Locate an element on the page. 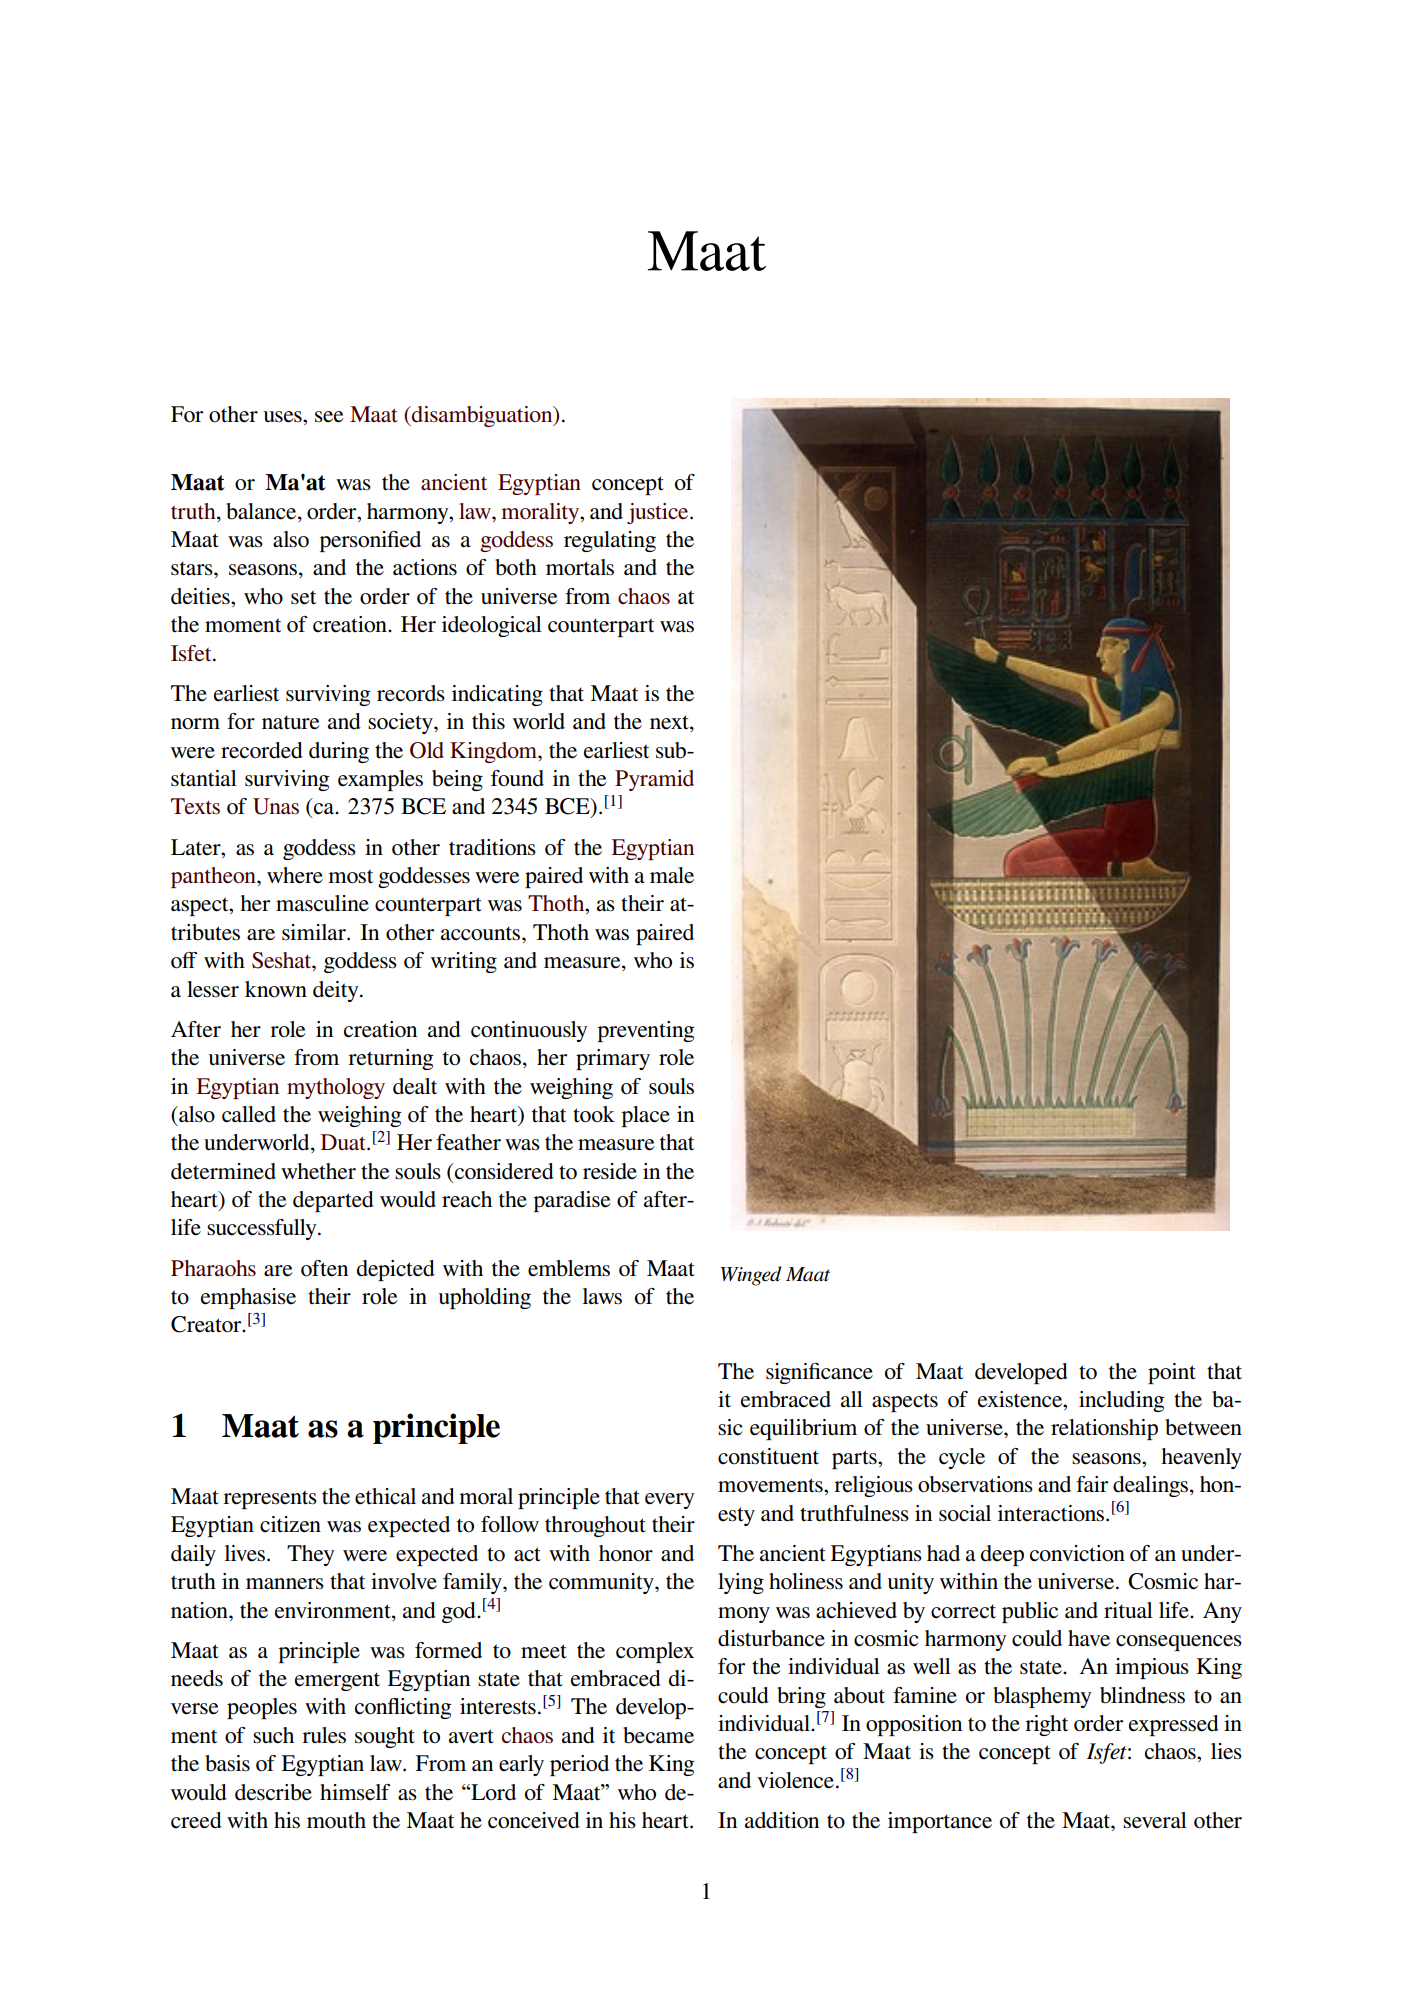 This image has width=1413, height=1999. mythology is located at coordinates (336, 1088).
